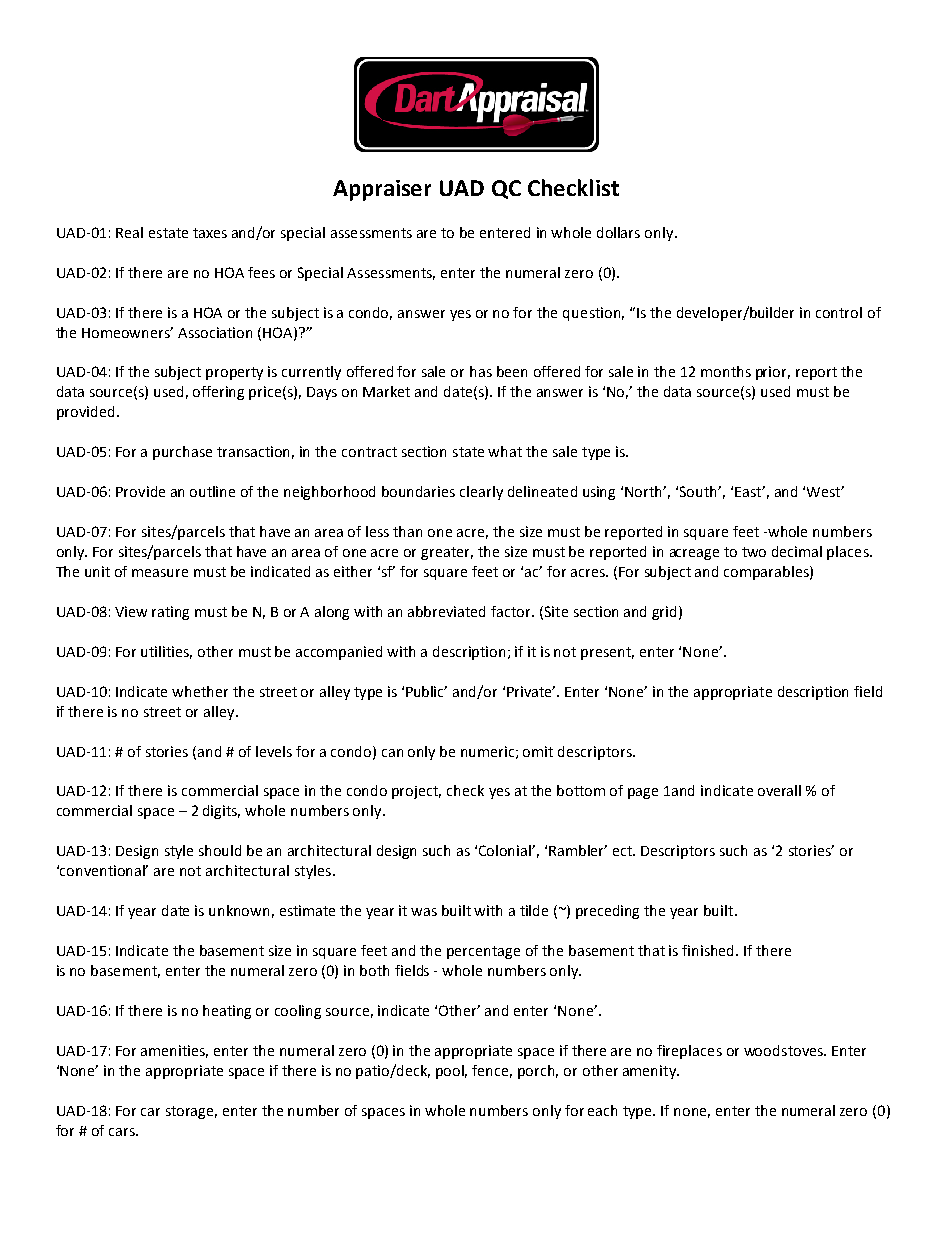  I want to click on taxes, so click(210, 233).
